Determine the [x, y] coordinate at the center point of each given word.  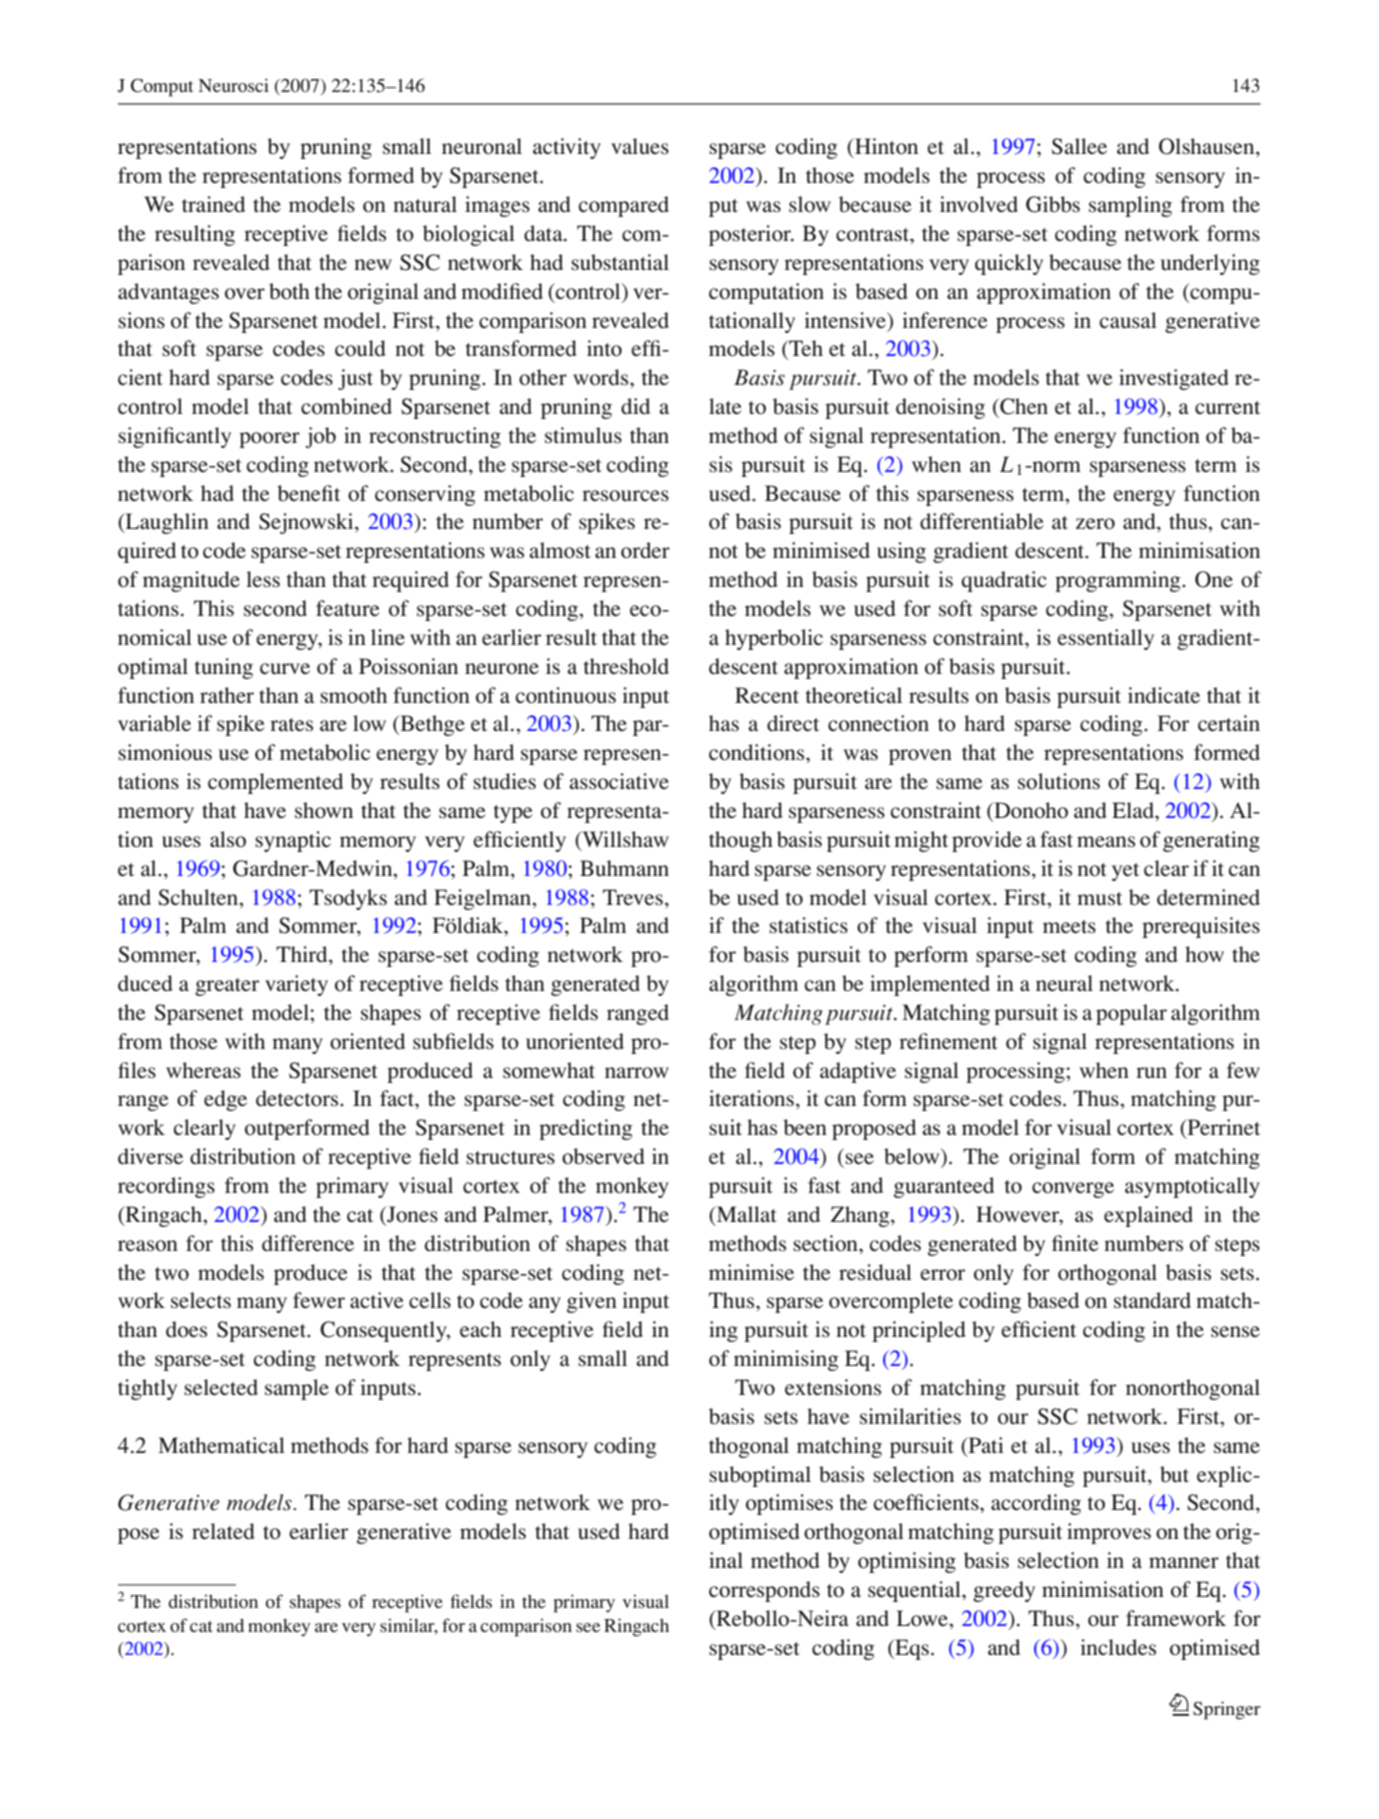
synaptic [293, 841]
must [1099, 899]
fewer [319, 1300]
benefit [308, 493]
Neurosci [233, 85]
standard [1152, 1300]
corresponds [764, 1591]
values [640, 146]
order [645, 550]
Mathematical [221, 1445]
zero [1095, 524]
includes [1118, 1647]
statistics [808, 925]
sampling [1130, 206]
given [592, 1302]
